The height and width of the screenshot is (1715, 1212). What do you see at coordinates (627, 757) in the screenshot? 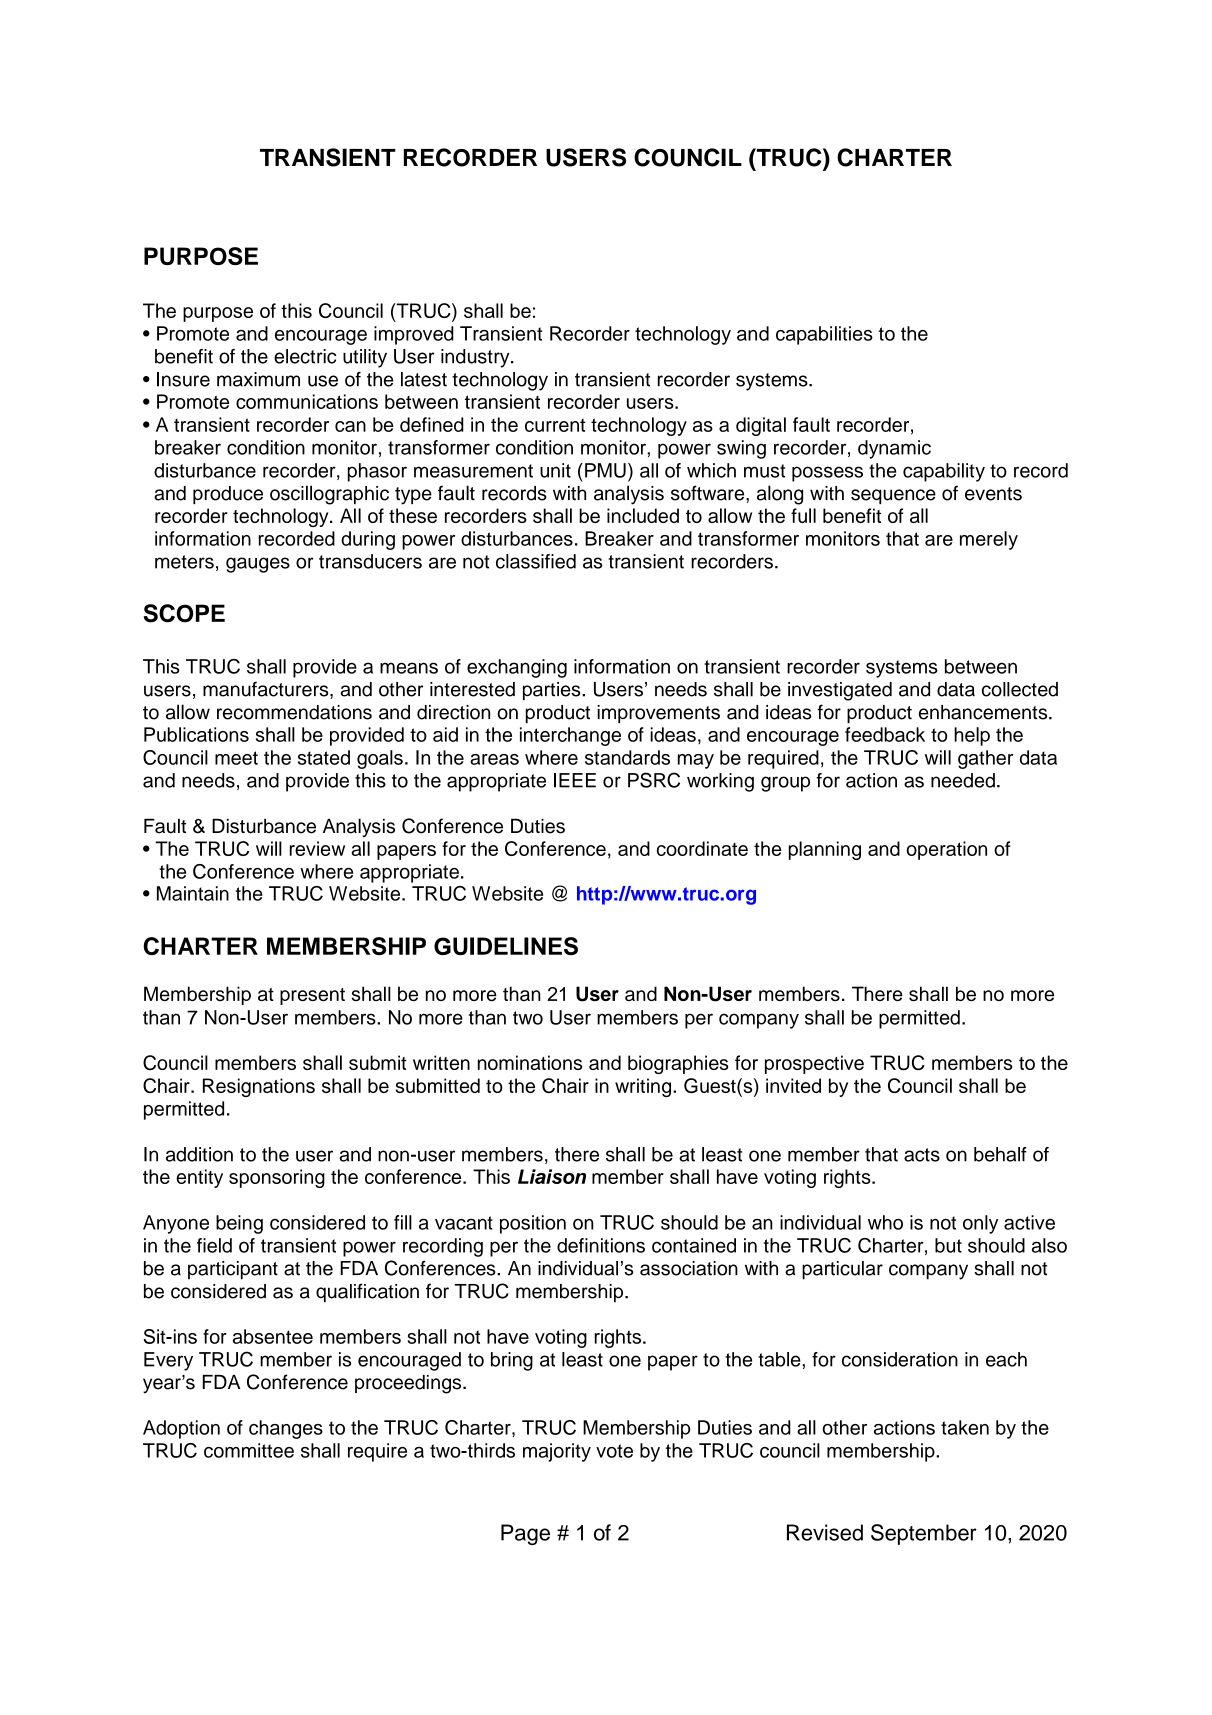
I see `standards` at bounding box center [627, 757].
